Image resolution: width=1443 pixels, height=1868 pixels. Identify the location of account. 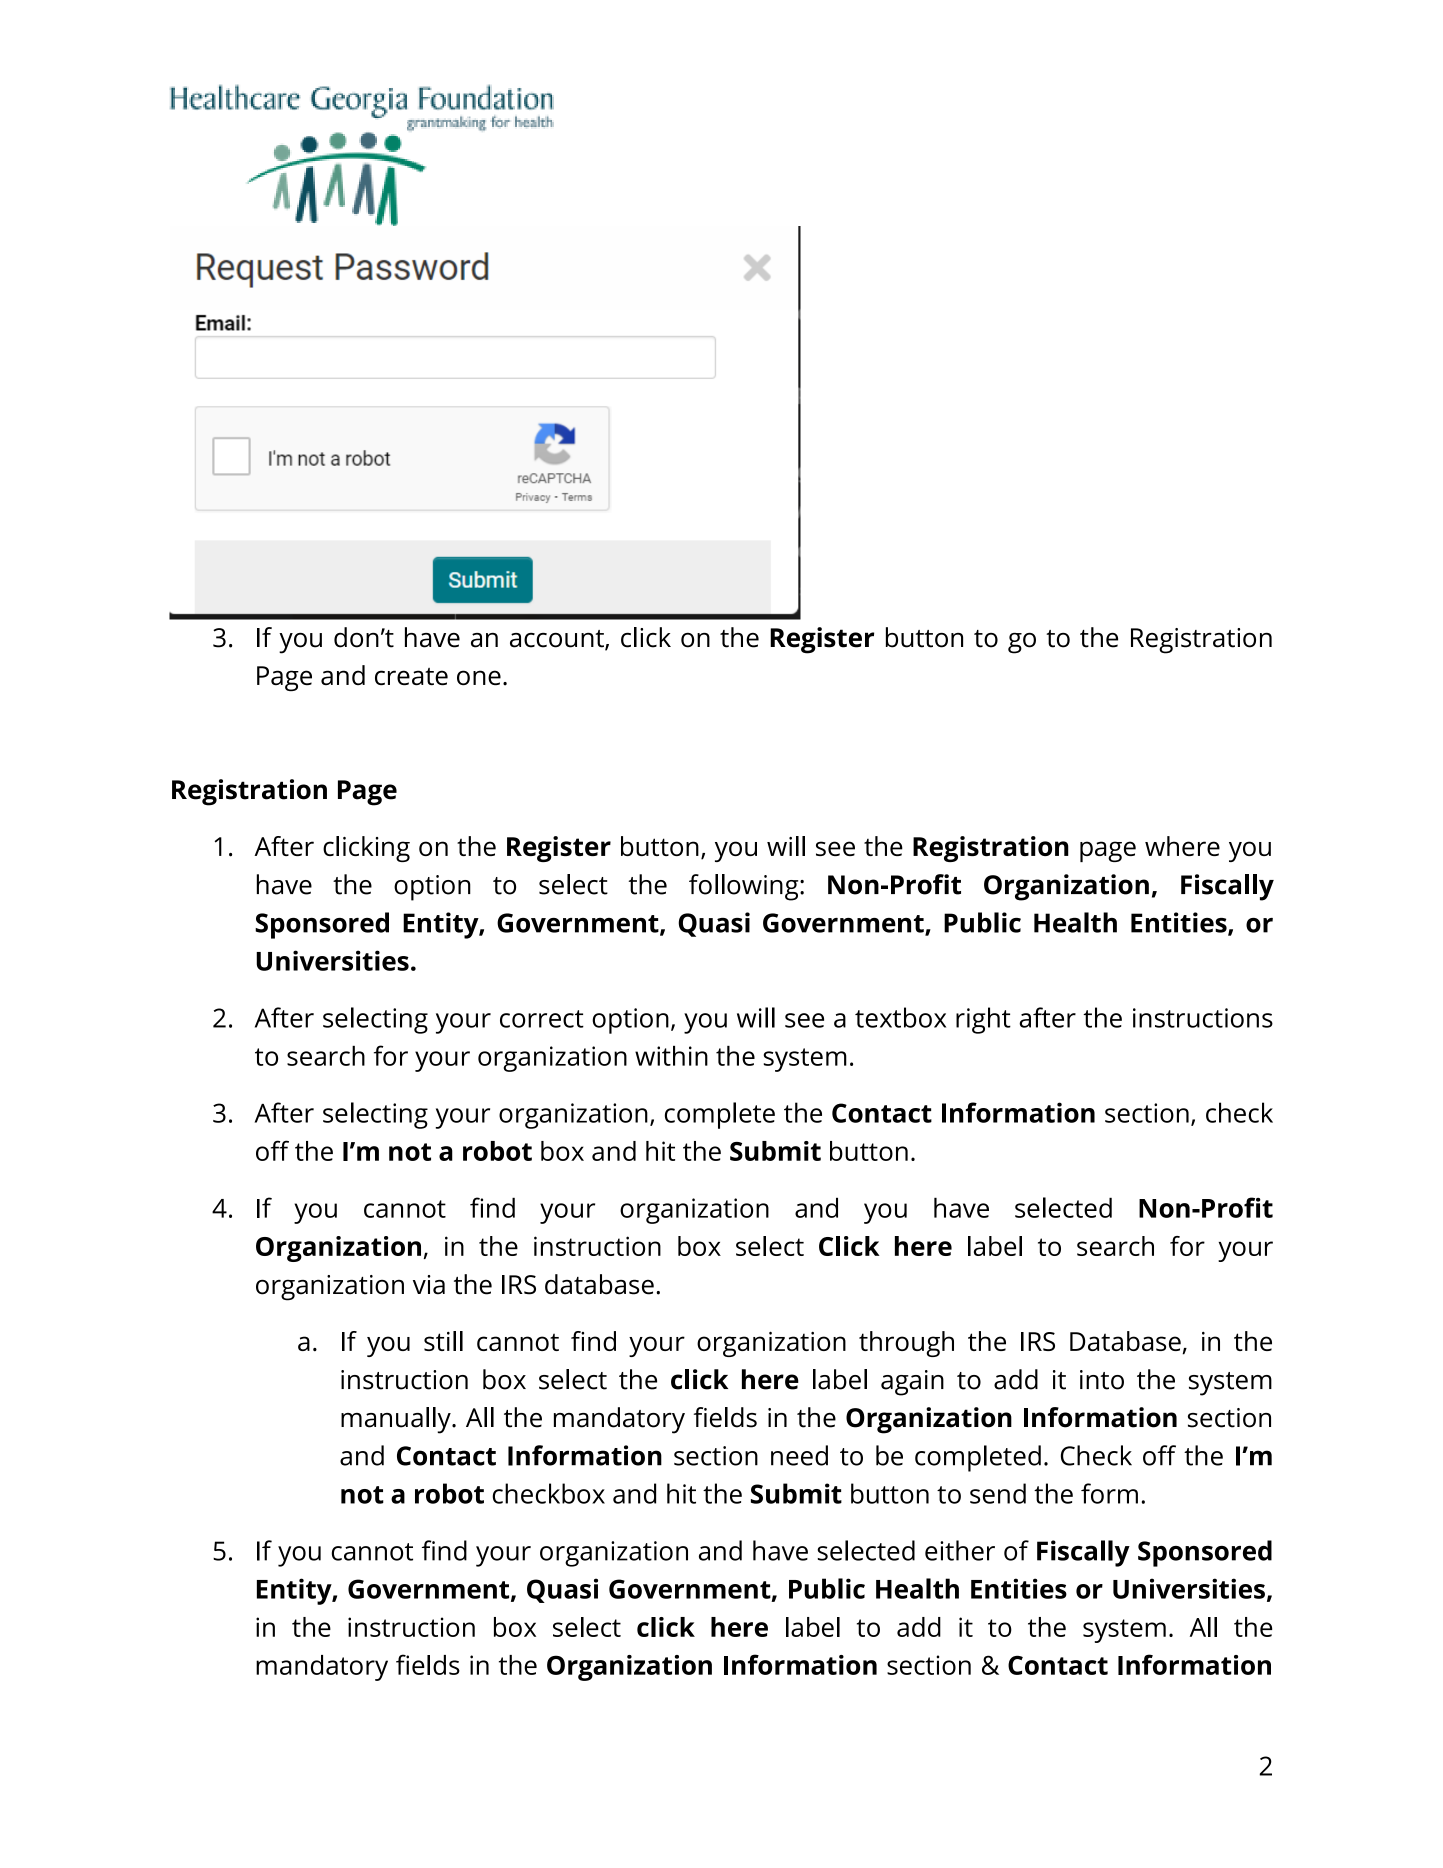
(558, 640).
